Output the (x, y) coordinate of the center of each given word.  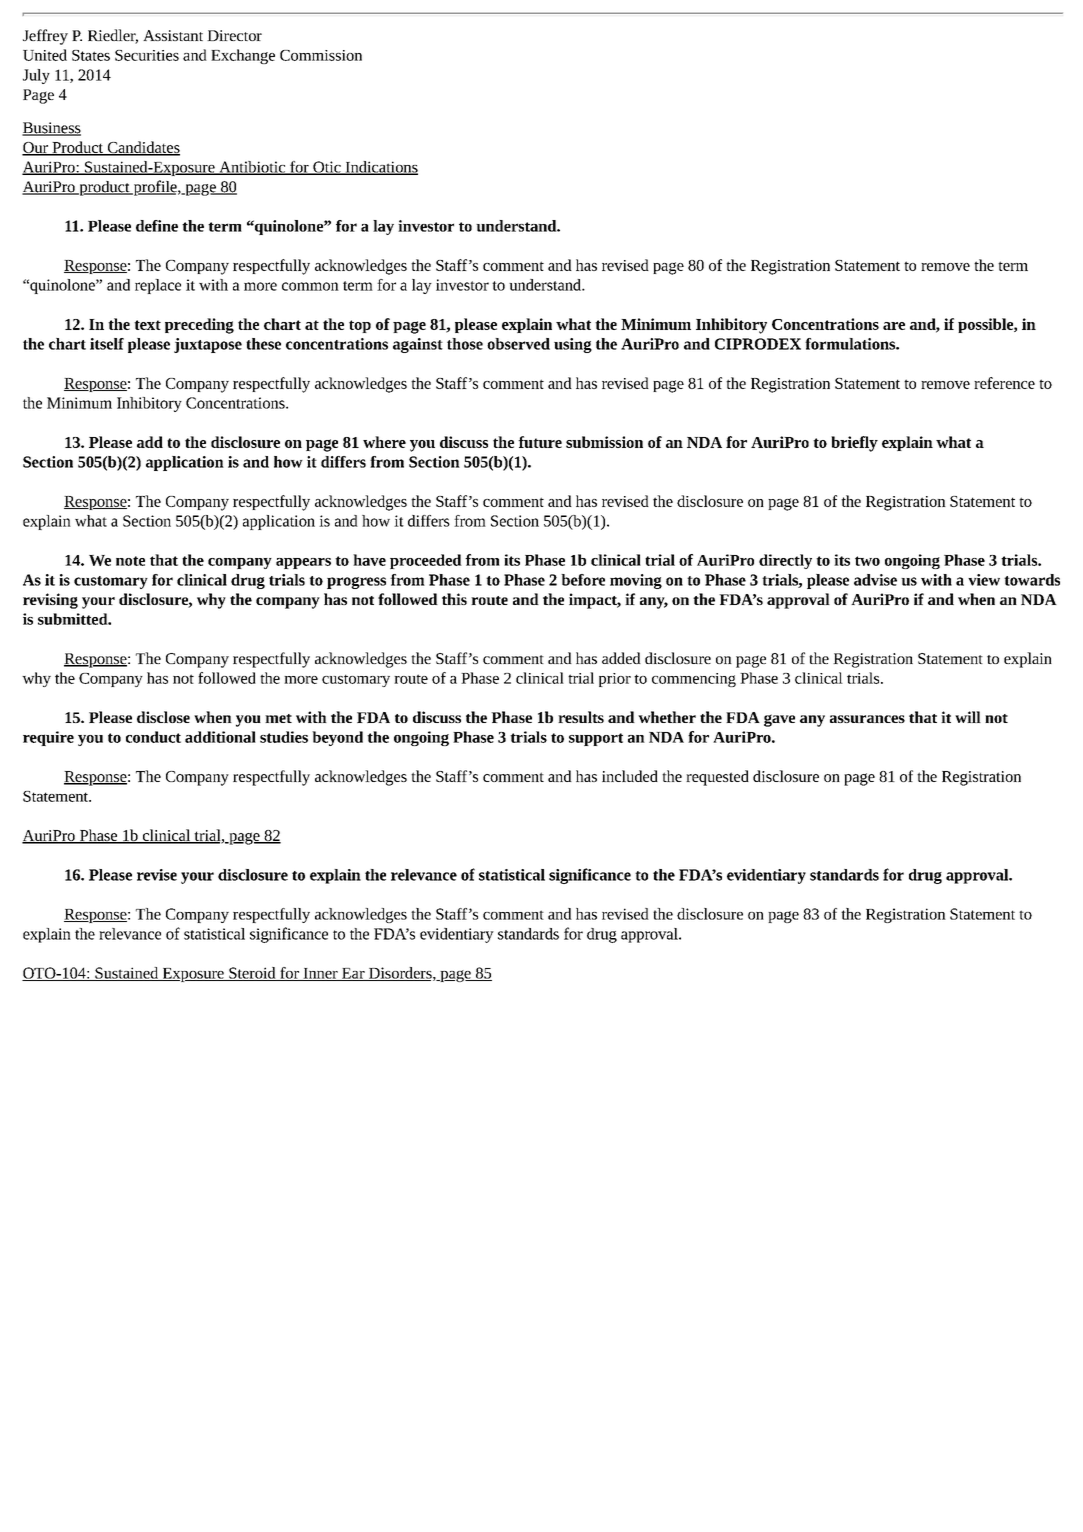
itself (107, 344)
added (621, 658)
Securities (147, 55)
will (968, 717)
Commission (321, 55)
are (894, 326)
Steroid (252, 974)
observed (518, 344)
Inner (320, 974)
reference (1004, 383)
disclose (163, 717)
